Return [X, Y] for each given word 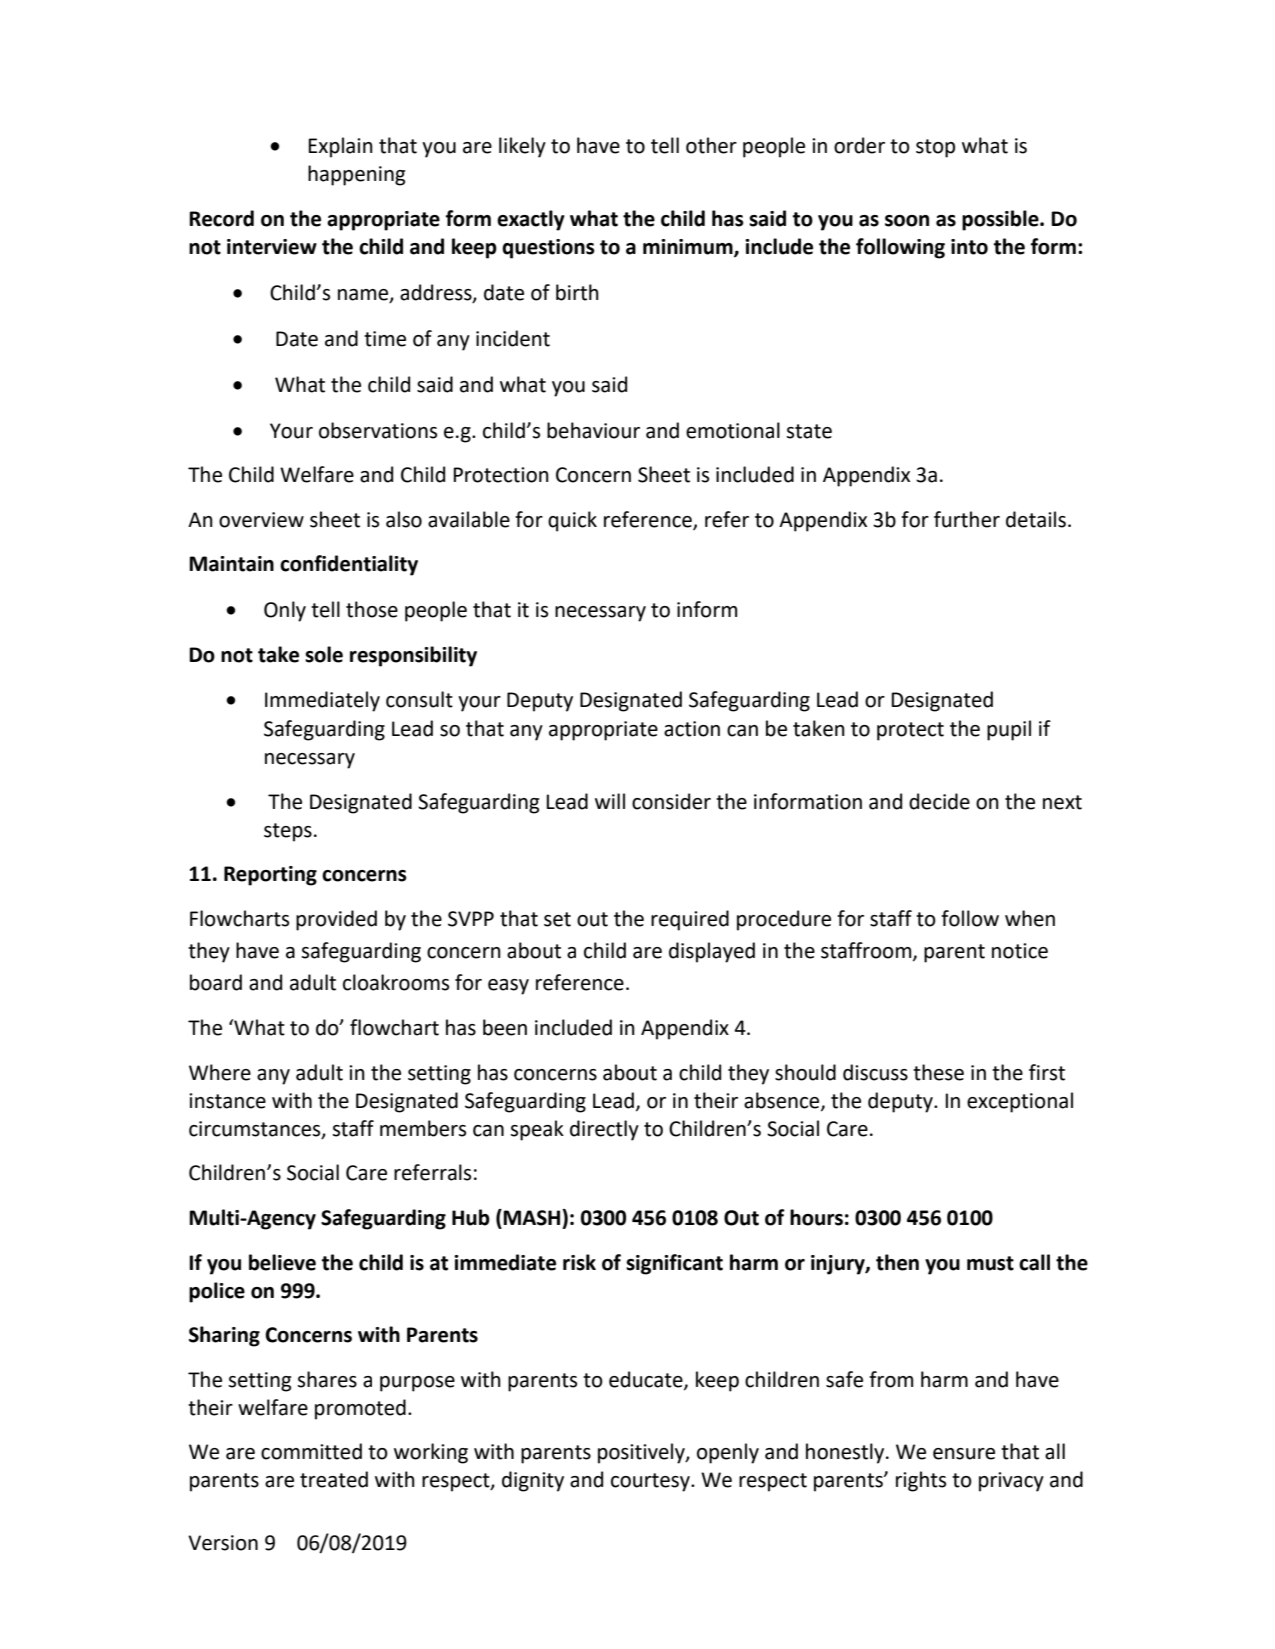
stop [935, 148]
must [990, 1263]
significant [674, 1264]
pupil [1009, 730]
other [711, 145]
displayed [712, 952]
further [967, 519]
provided [336, 920]
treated [334, 1479]
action [692, 729]
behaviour [593, 430]
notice [1020, 951]
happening [356, 175]
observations [378, 430]
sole [324, 654]
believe [282, 1262]
